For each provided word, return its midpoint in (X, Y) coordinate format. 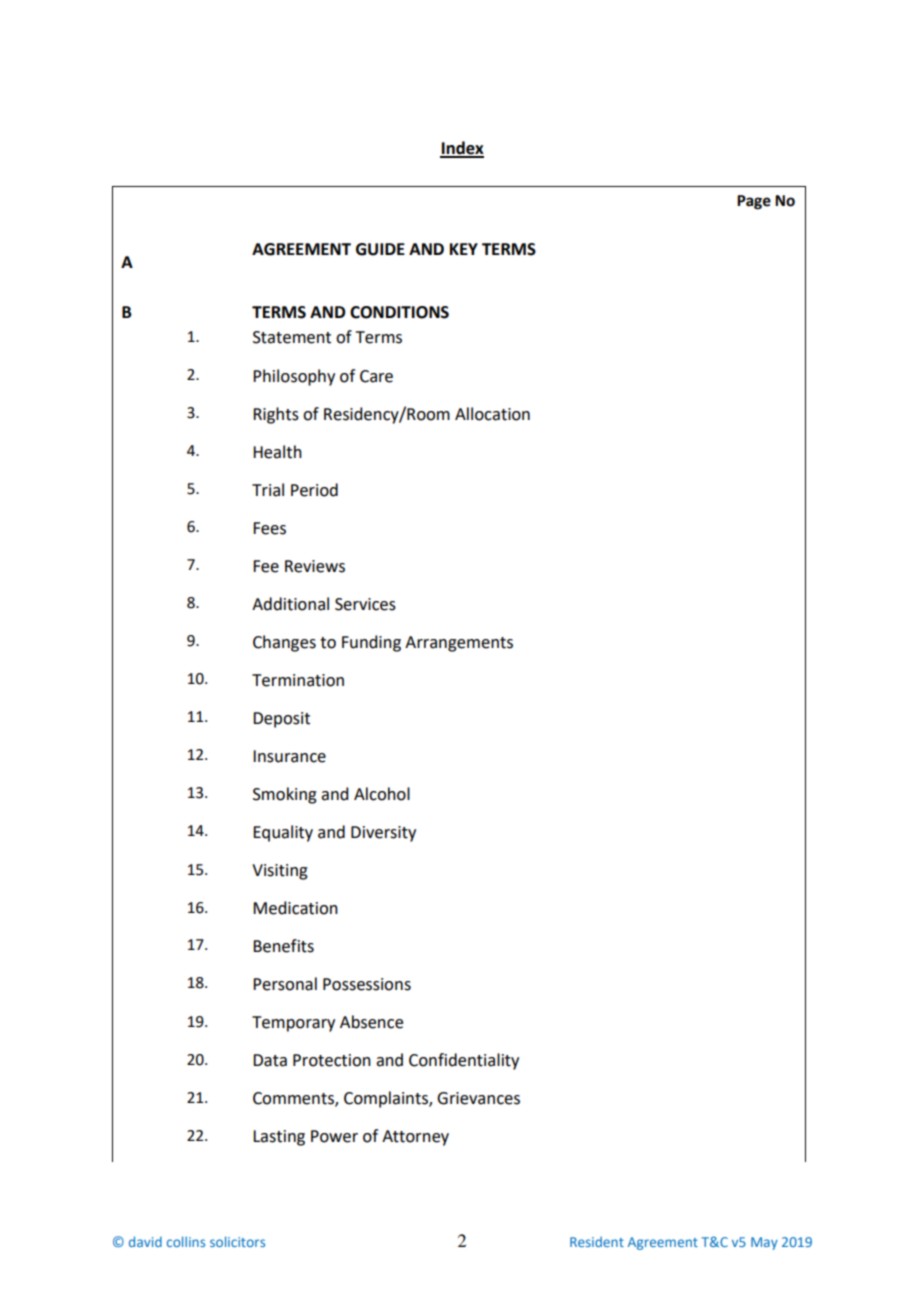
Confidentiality (464, 1061)
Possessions (367, 984)
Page (754, 202)
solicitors (237, 1241)
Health (277, 452)
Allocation (492, 414)
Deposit (281, 720)
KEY (464, 249)
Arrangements (459, 644)
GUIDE (380, 249)
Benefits (283, 946)
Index (462, 149)
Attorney (415, 1138)
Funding (371, 643)
